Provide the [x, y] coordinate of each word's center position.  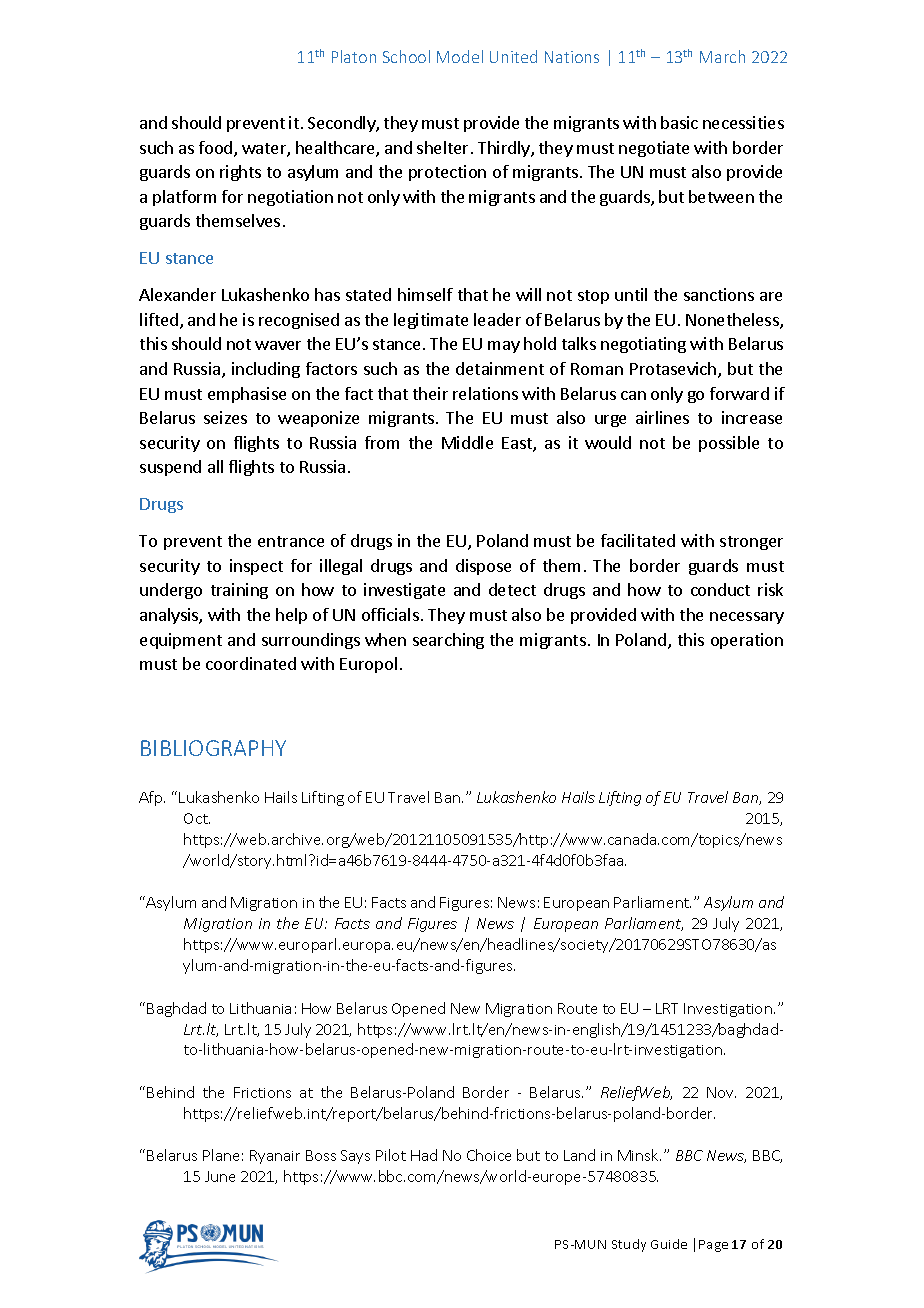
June [220, 1176]
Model [460, 56]
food [217, 149]
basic [679, 122]
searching [448, 641]
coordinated [251, 663]
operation [747, 641]
